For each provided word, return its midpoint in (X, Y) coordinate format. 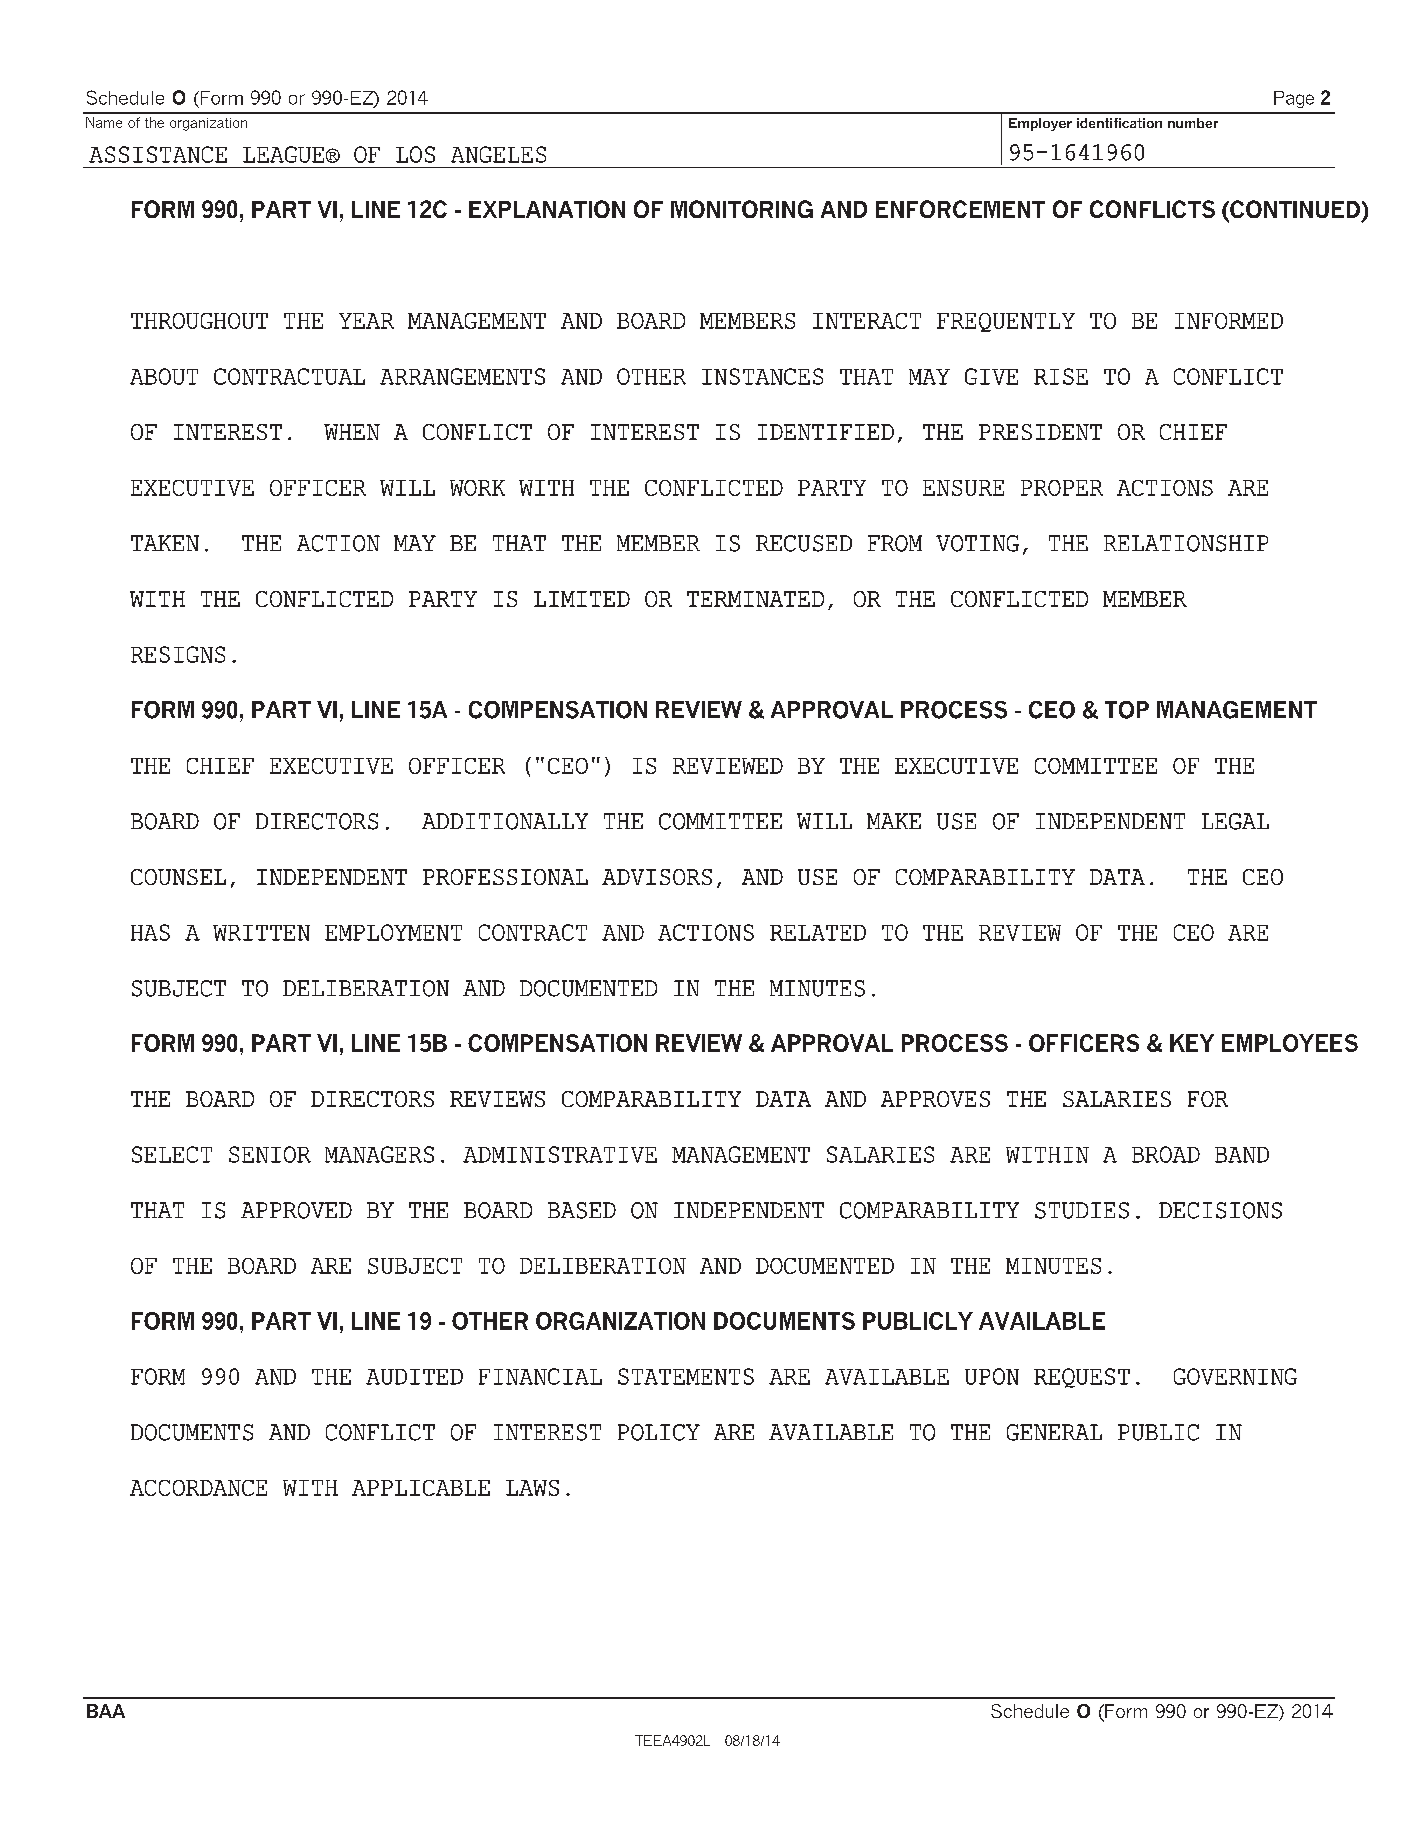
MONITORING (742, 209)
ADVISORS (657, 877)
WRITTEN (261, 933)
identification (1119, 123)
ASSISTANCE (158, 154)
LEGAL (1235, 821)
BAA (106, 1711)
